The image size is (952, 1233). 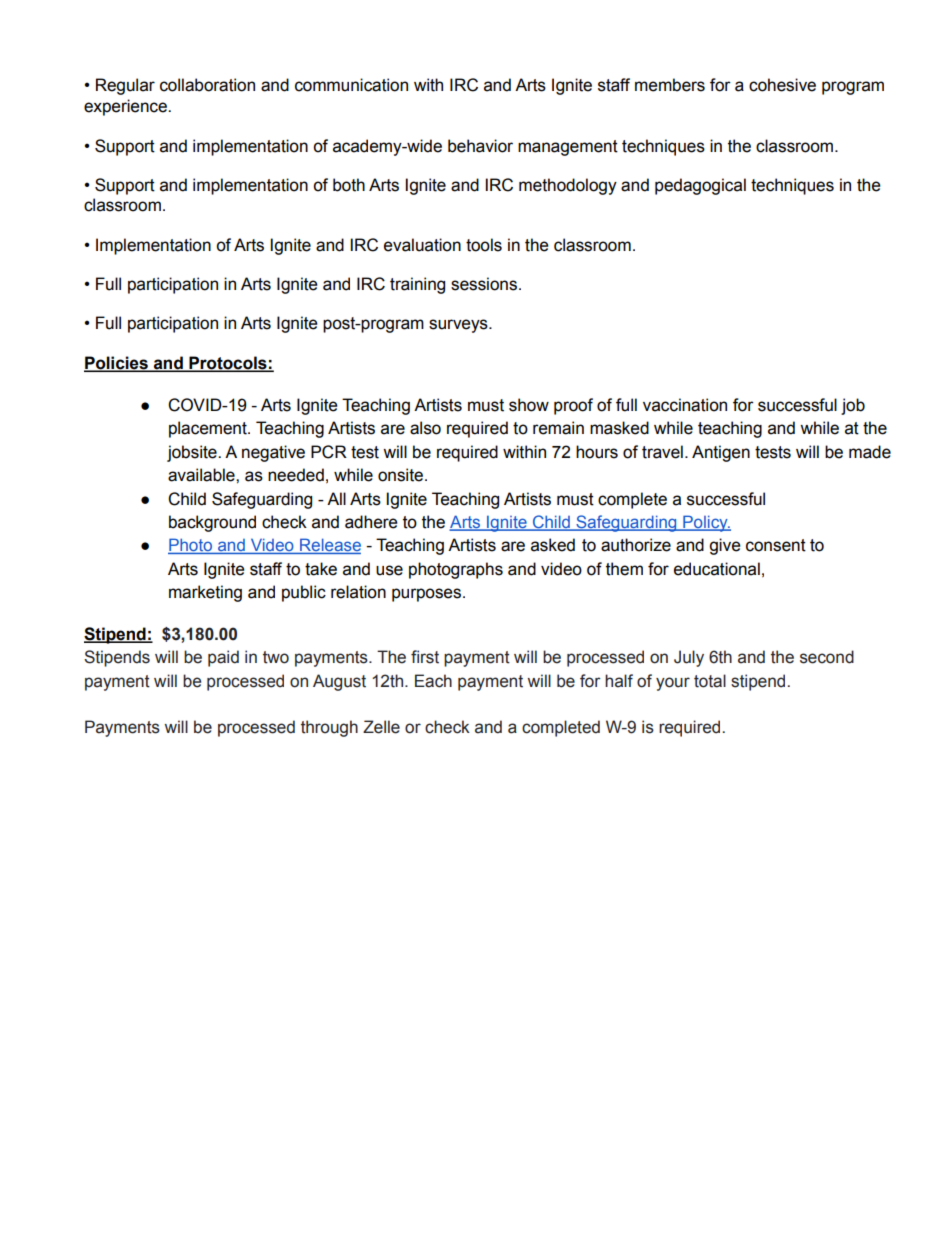 I want to click on vaccination, so click(x=685, y=405).
